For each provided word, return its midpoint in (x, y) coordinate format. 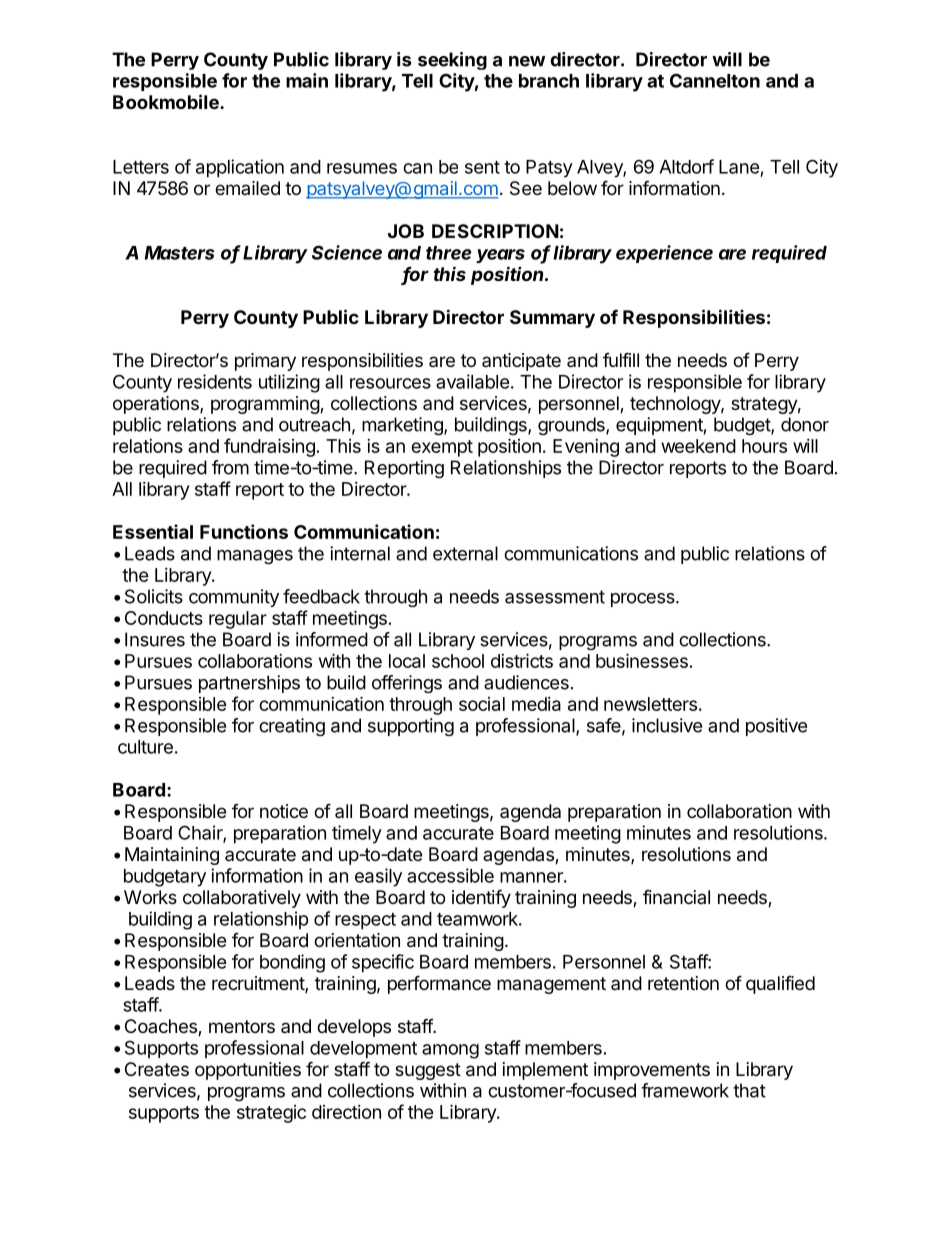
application (240, 168)
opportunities (248, 1071)
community (234, 598)
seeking (452, 61)
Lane (739, 167)
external (465, 553)
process (644, 600)
